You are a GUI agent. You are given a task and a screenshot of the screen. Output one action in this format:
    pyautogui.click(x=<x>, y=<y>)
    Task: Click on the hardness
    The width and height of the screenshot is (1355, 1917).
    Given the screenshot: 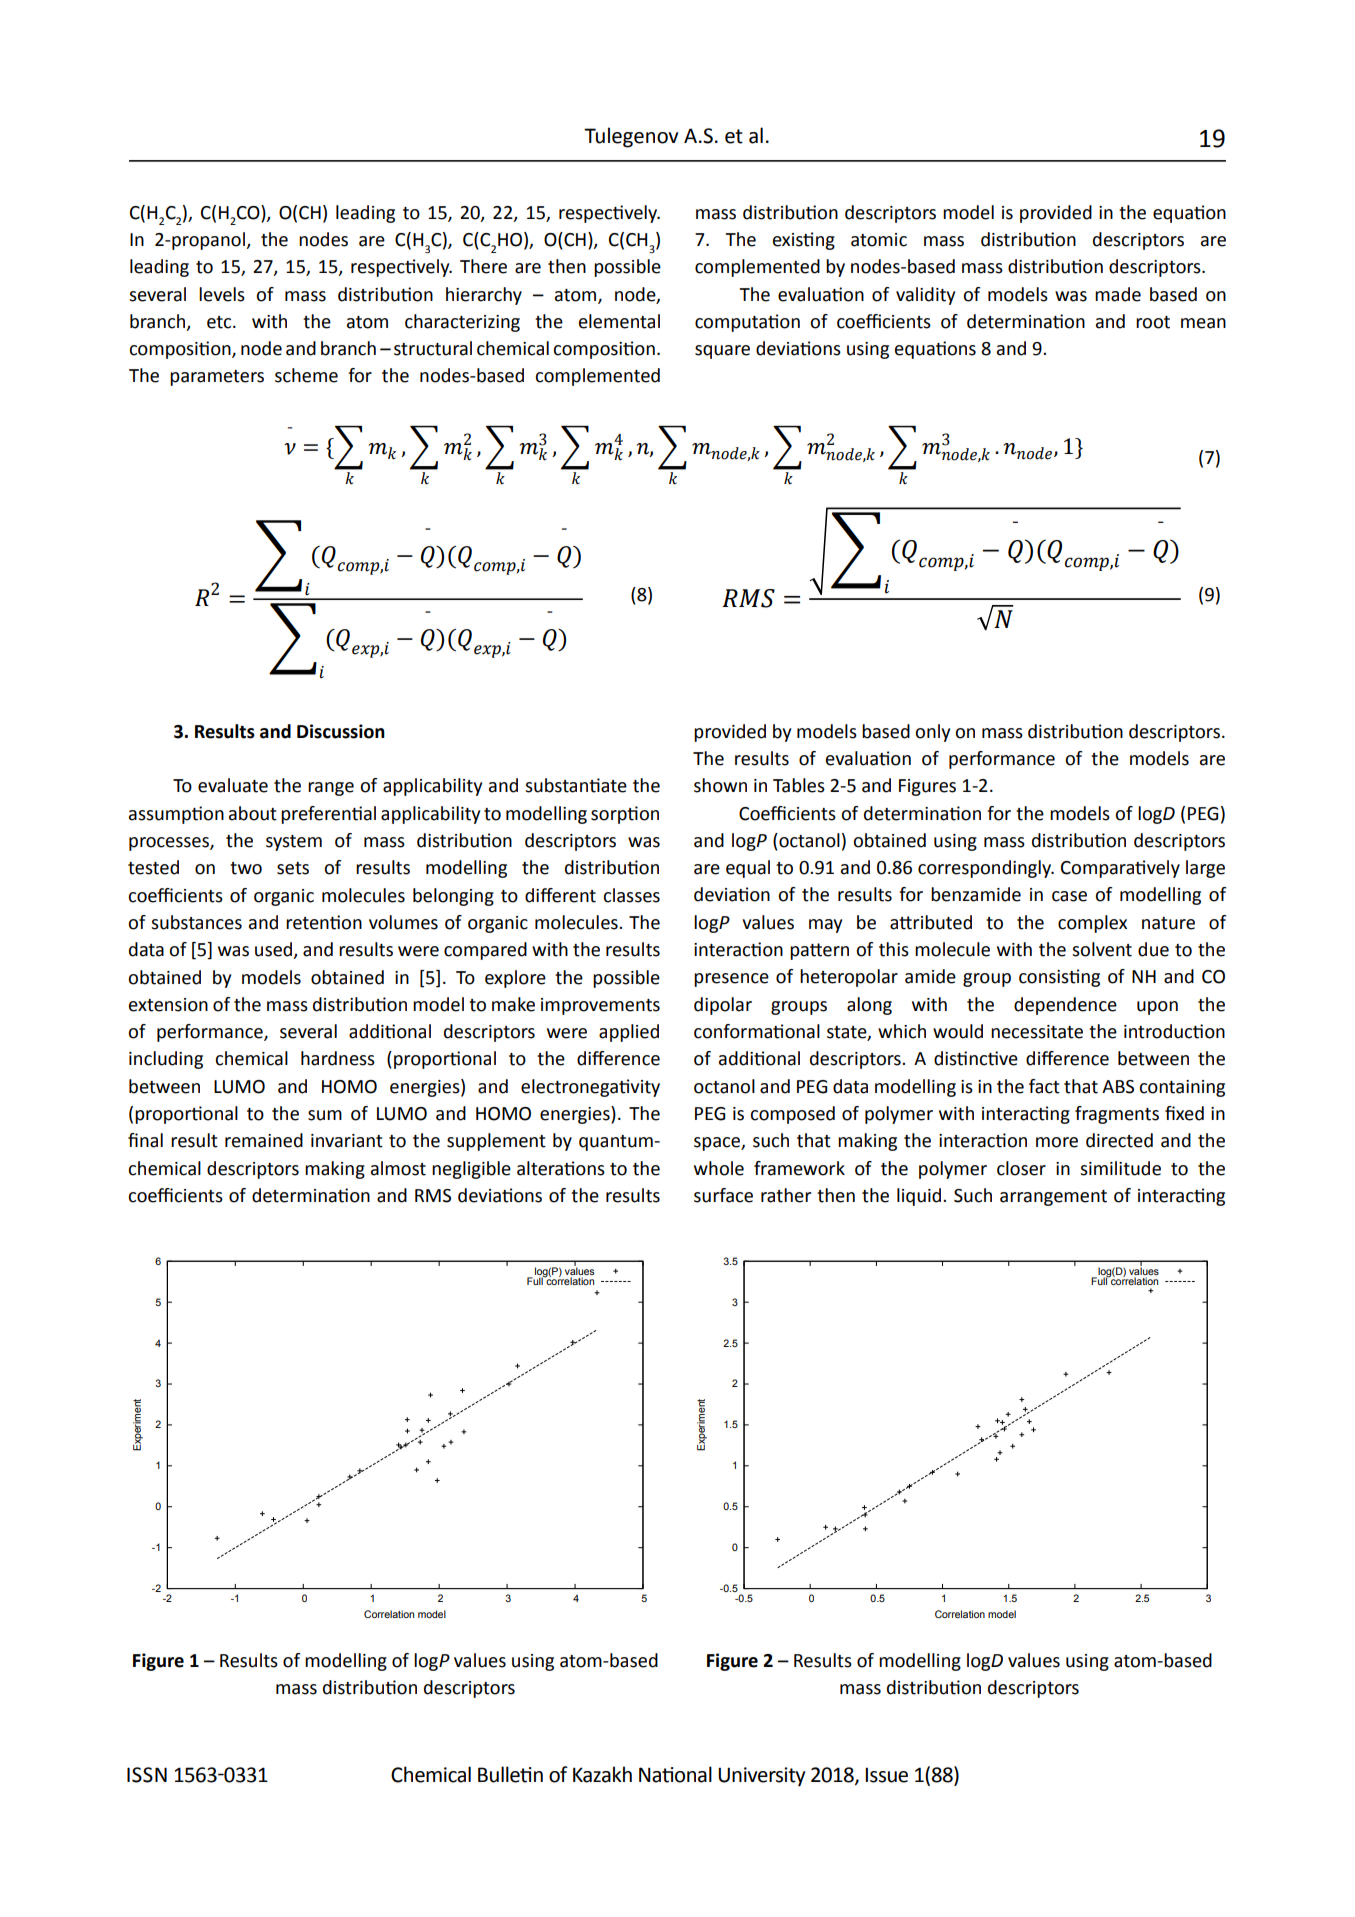 What is the action you would take?
    pyautogui.click(x=338, y=1058)
